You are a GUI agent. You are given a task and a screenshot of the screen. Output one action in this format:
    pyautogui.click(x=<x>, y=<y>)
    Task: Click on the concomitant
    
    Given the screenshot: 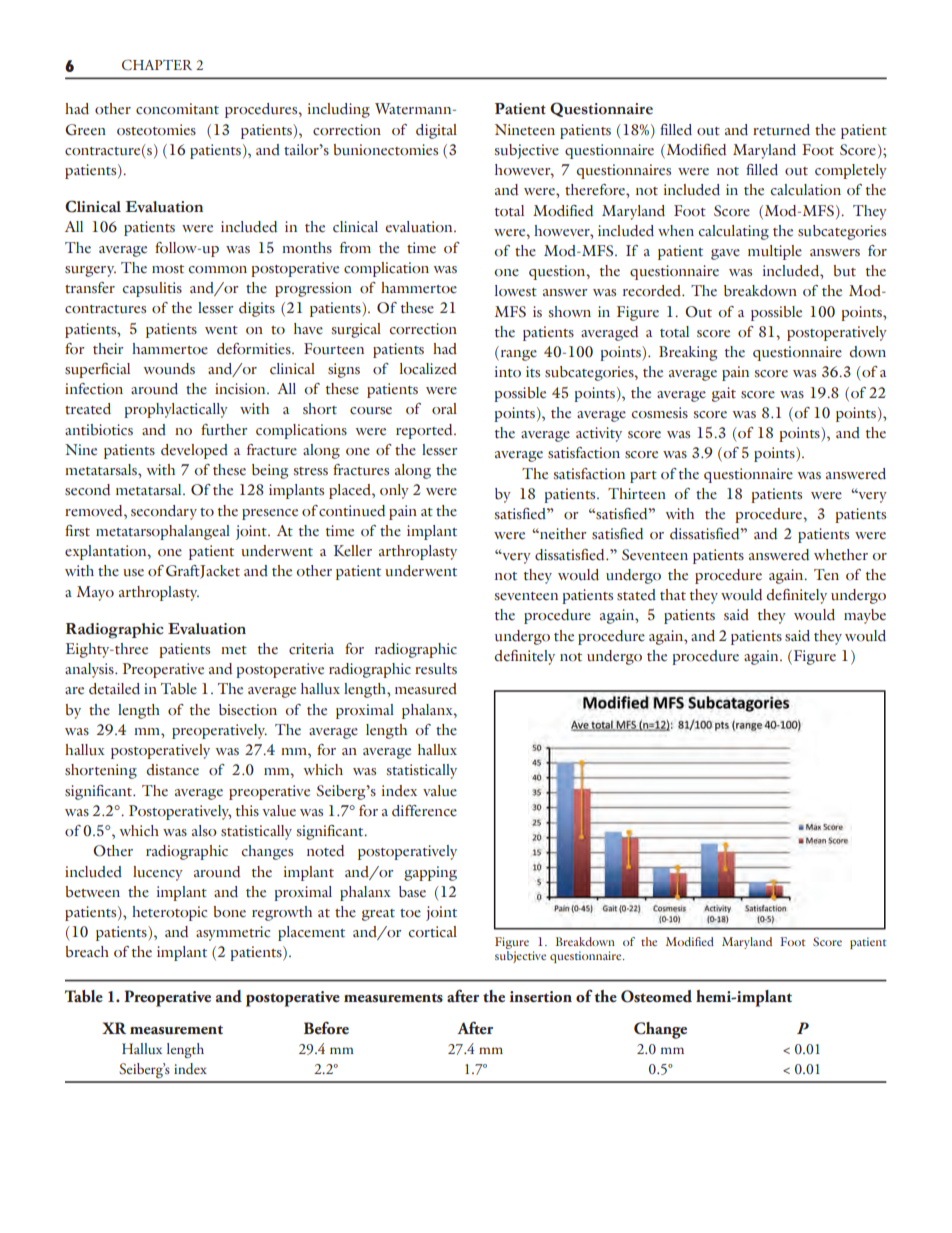 What is the action you would take?
    pyautogui.click(x=177, y=109)
